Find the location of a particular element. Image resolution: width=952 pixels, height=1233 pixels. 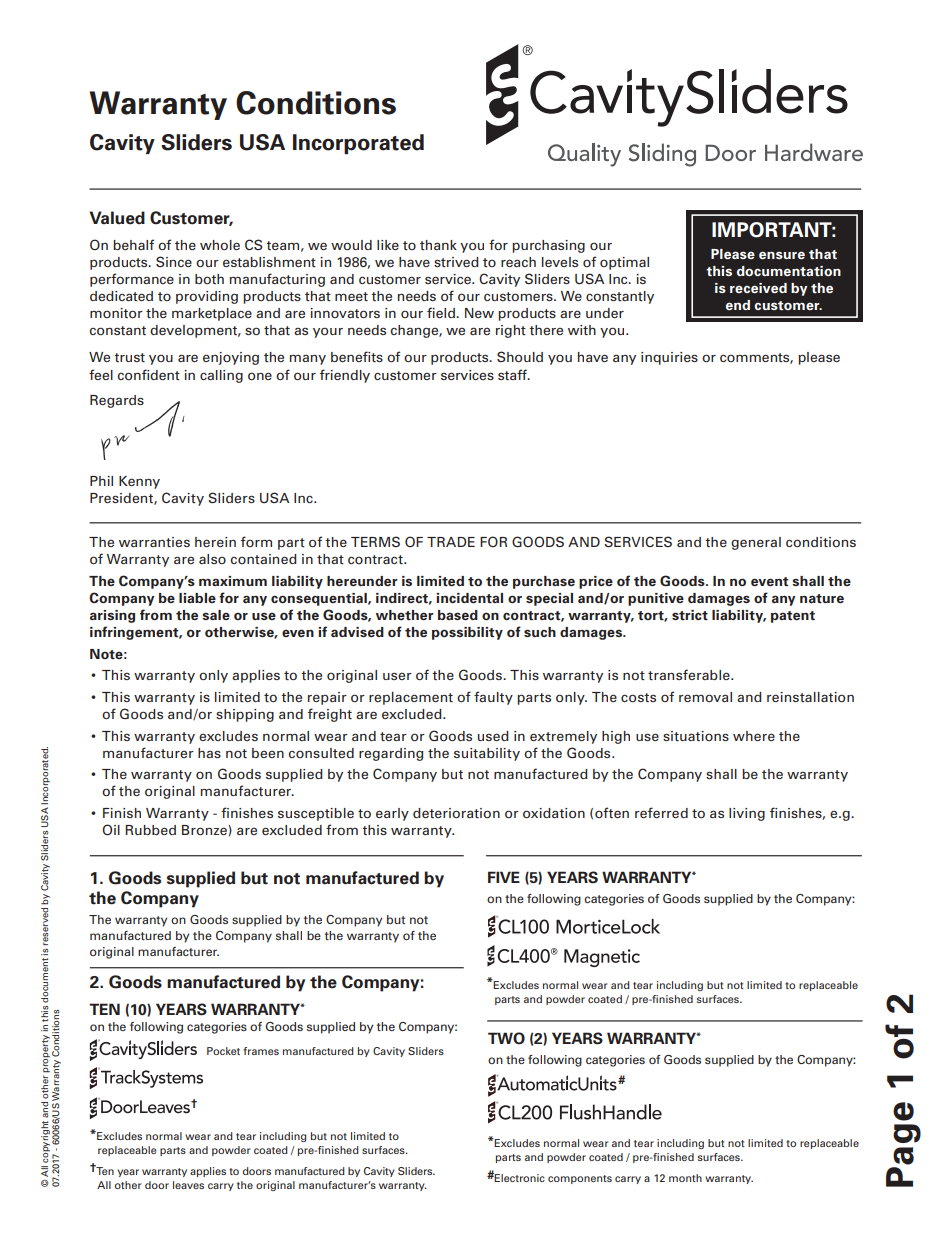

leaves is located at coordinates (188, 1185).
